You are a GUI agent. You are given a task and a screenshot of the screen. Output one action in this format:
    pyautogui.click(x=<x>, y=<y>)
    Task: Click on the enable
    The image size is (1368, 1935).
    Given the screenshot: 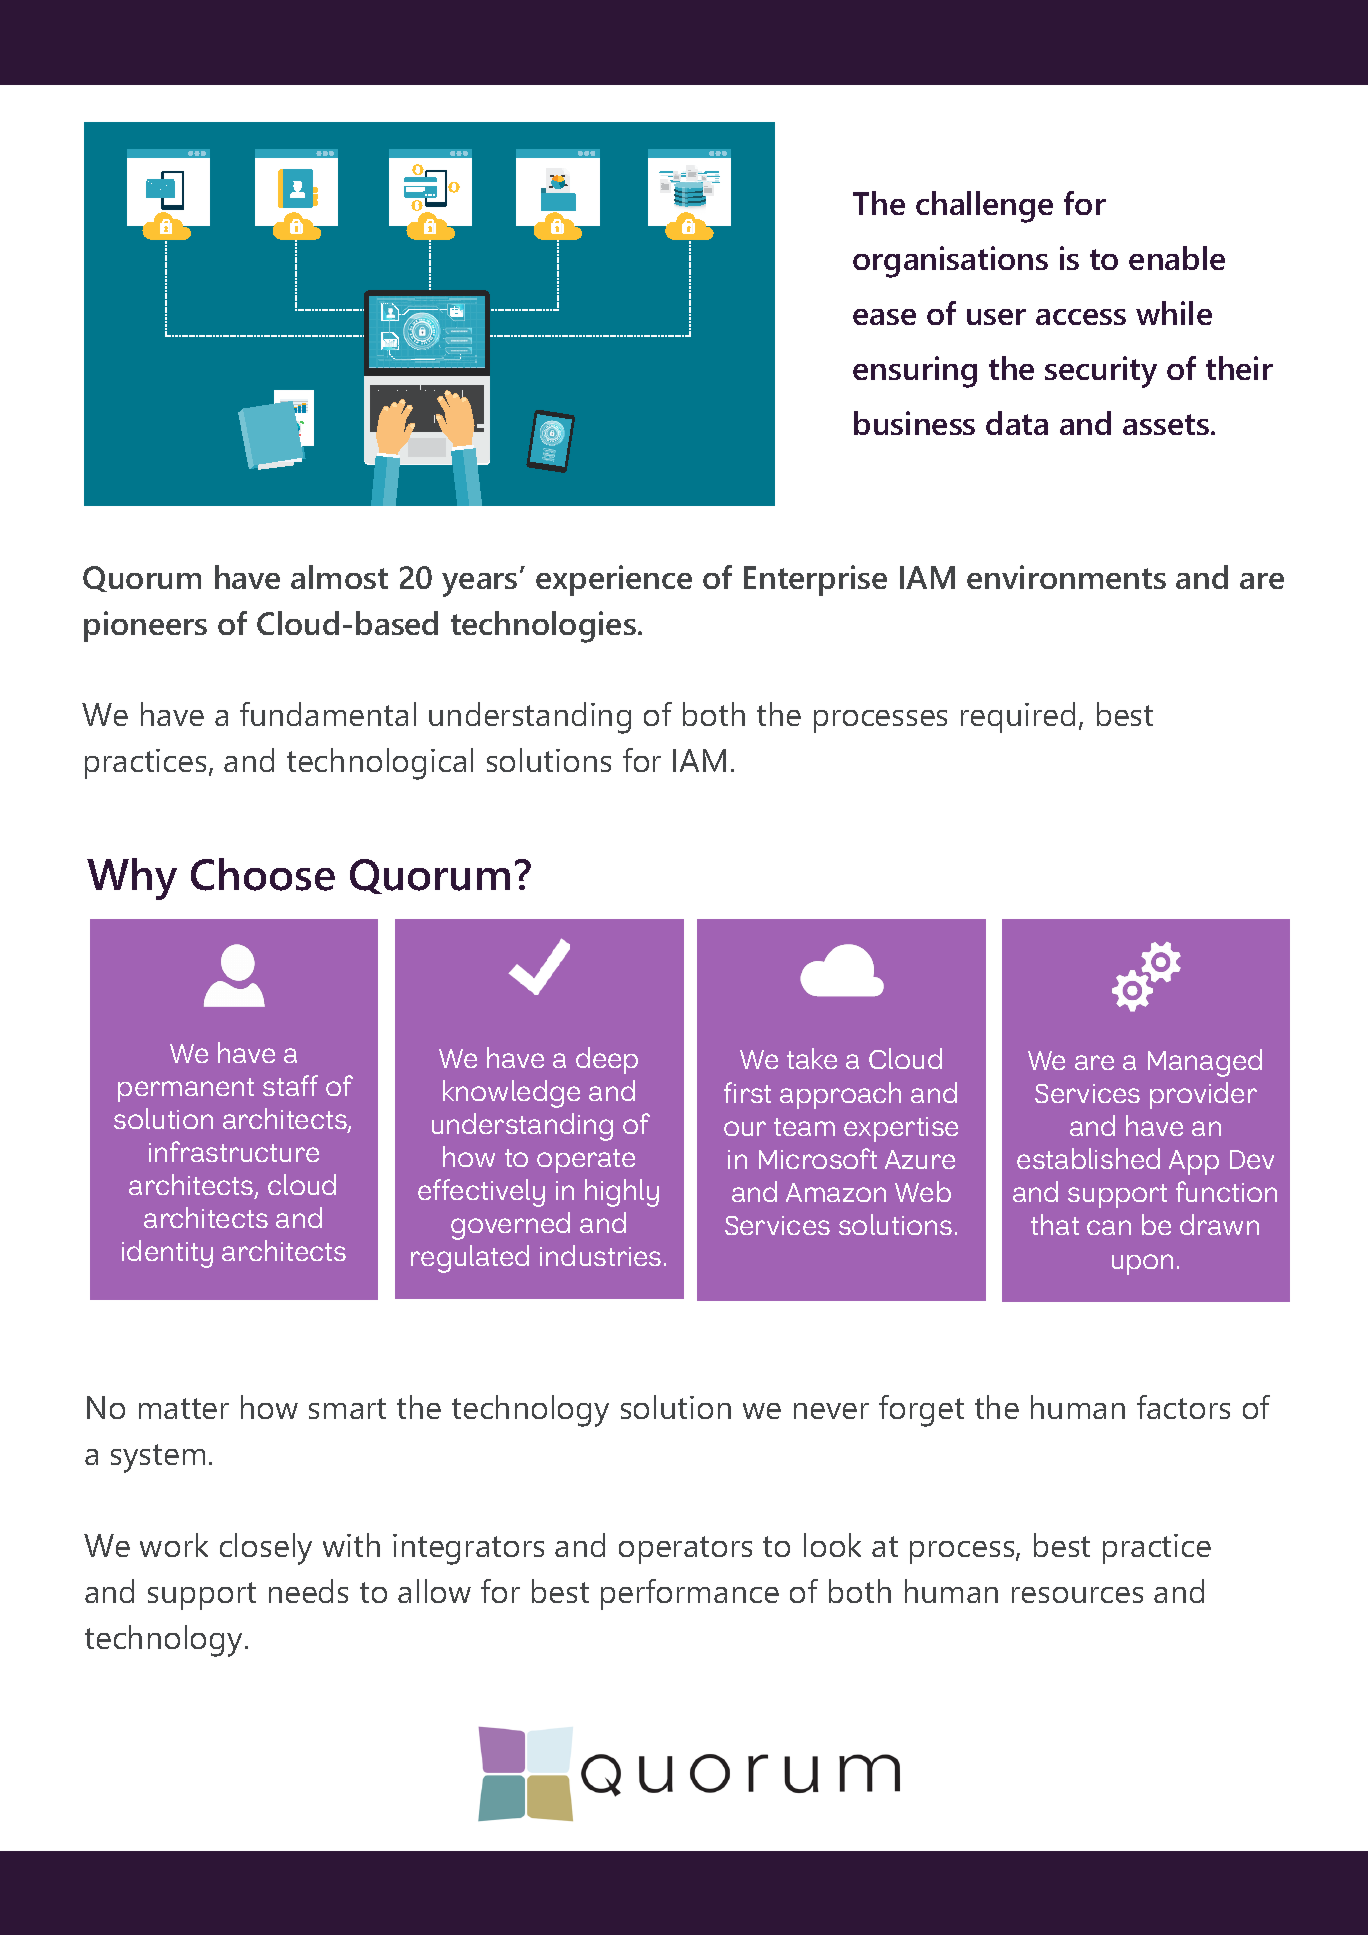 What is the action you would take?
    pyautogui.click(x=1177, y=258)
